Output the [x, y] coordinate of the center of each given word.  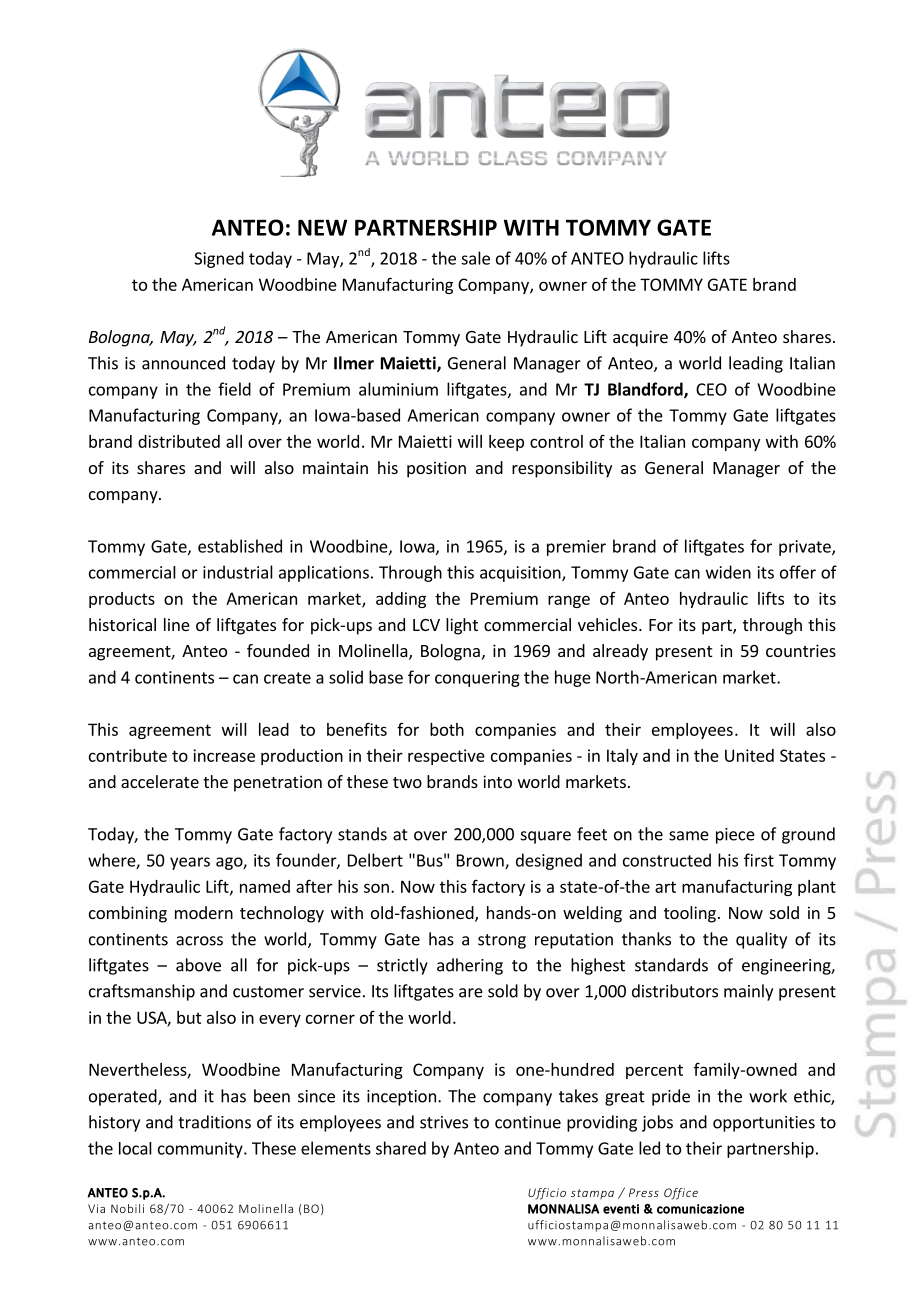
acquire [640, 338]
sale [475, 258]
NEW [322, 227]
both [447, 729]
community [201, 1150]
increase [224, 755]
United [749, 755]
